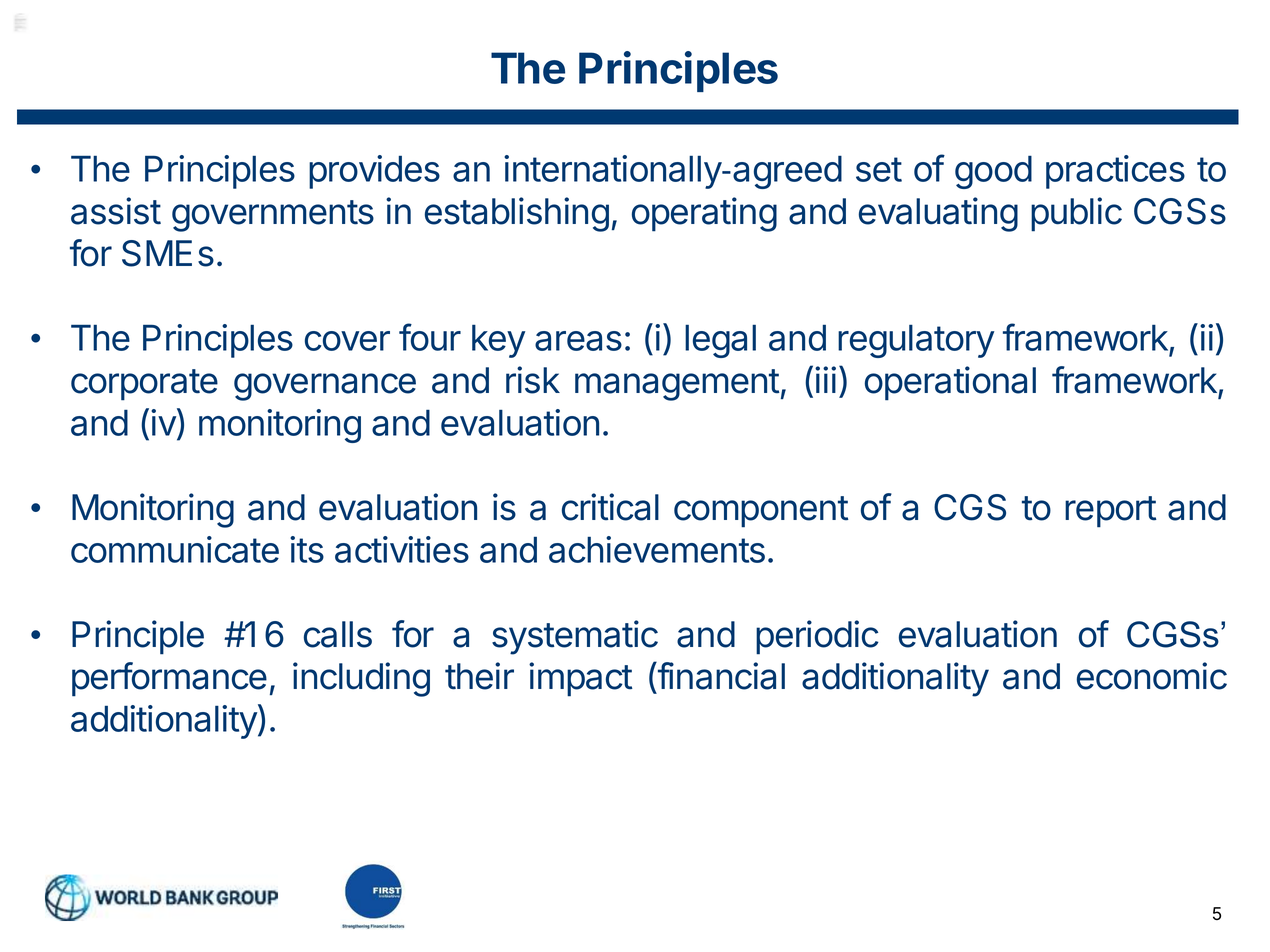 The height and width of the page is (952, 1270). I want to click on areas, so click(578, 341).
